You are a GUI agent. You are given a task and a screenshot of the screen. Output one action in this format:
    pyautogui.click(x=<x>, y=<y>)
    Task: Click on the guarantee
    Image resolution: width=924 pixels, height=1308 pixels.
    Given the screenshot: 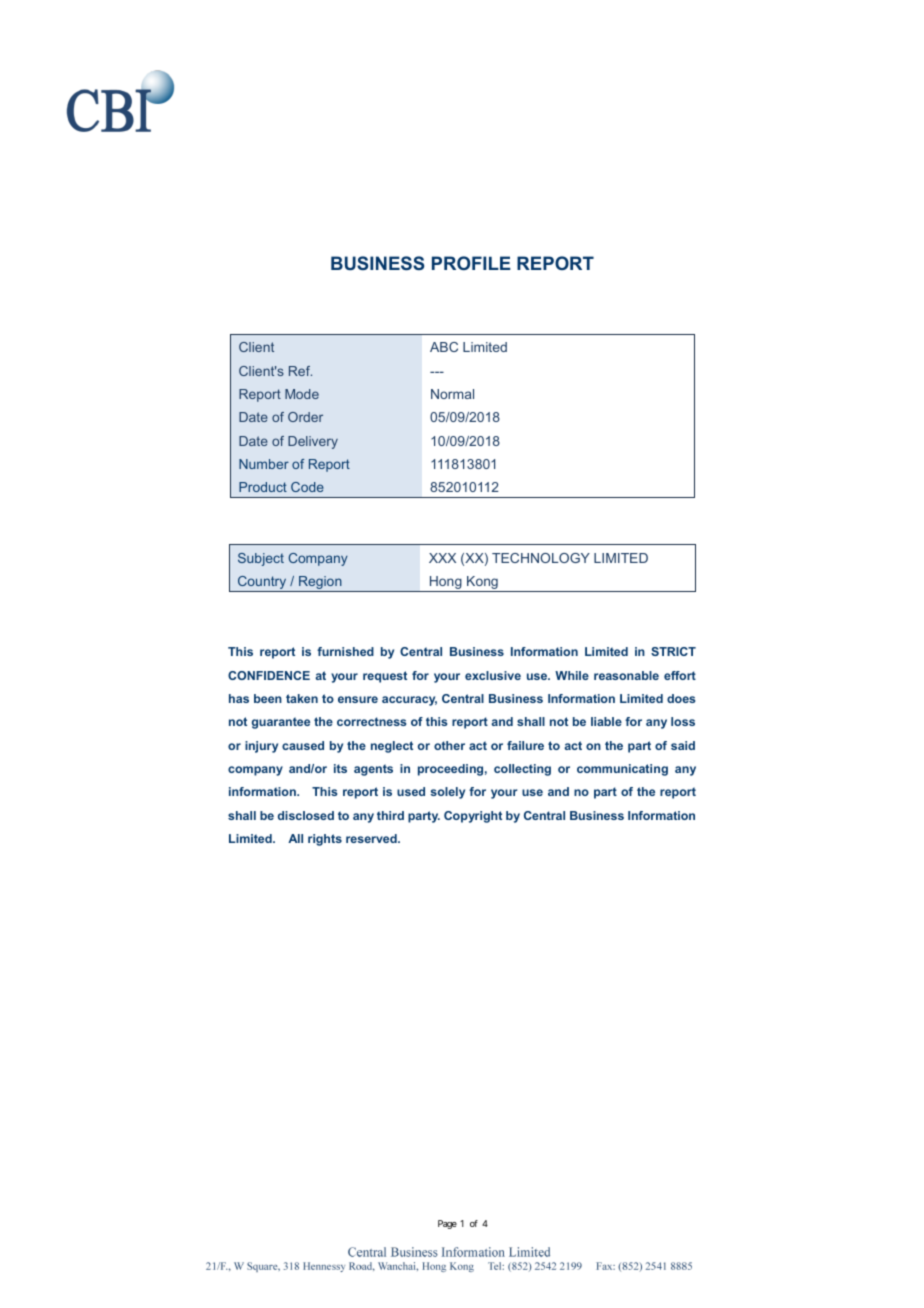 What is the action you would take?
    pyautogui.click(x=281, y=723)
